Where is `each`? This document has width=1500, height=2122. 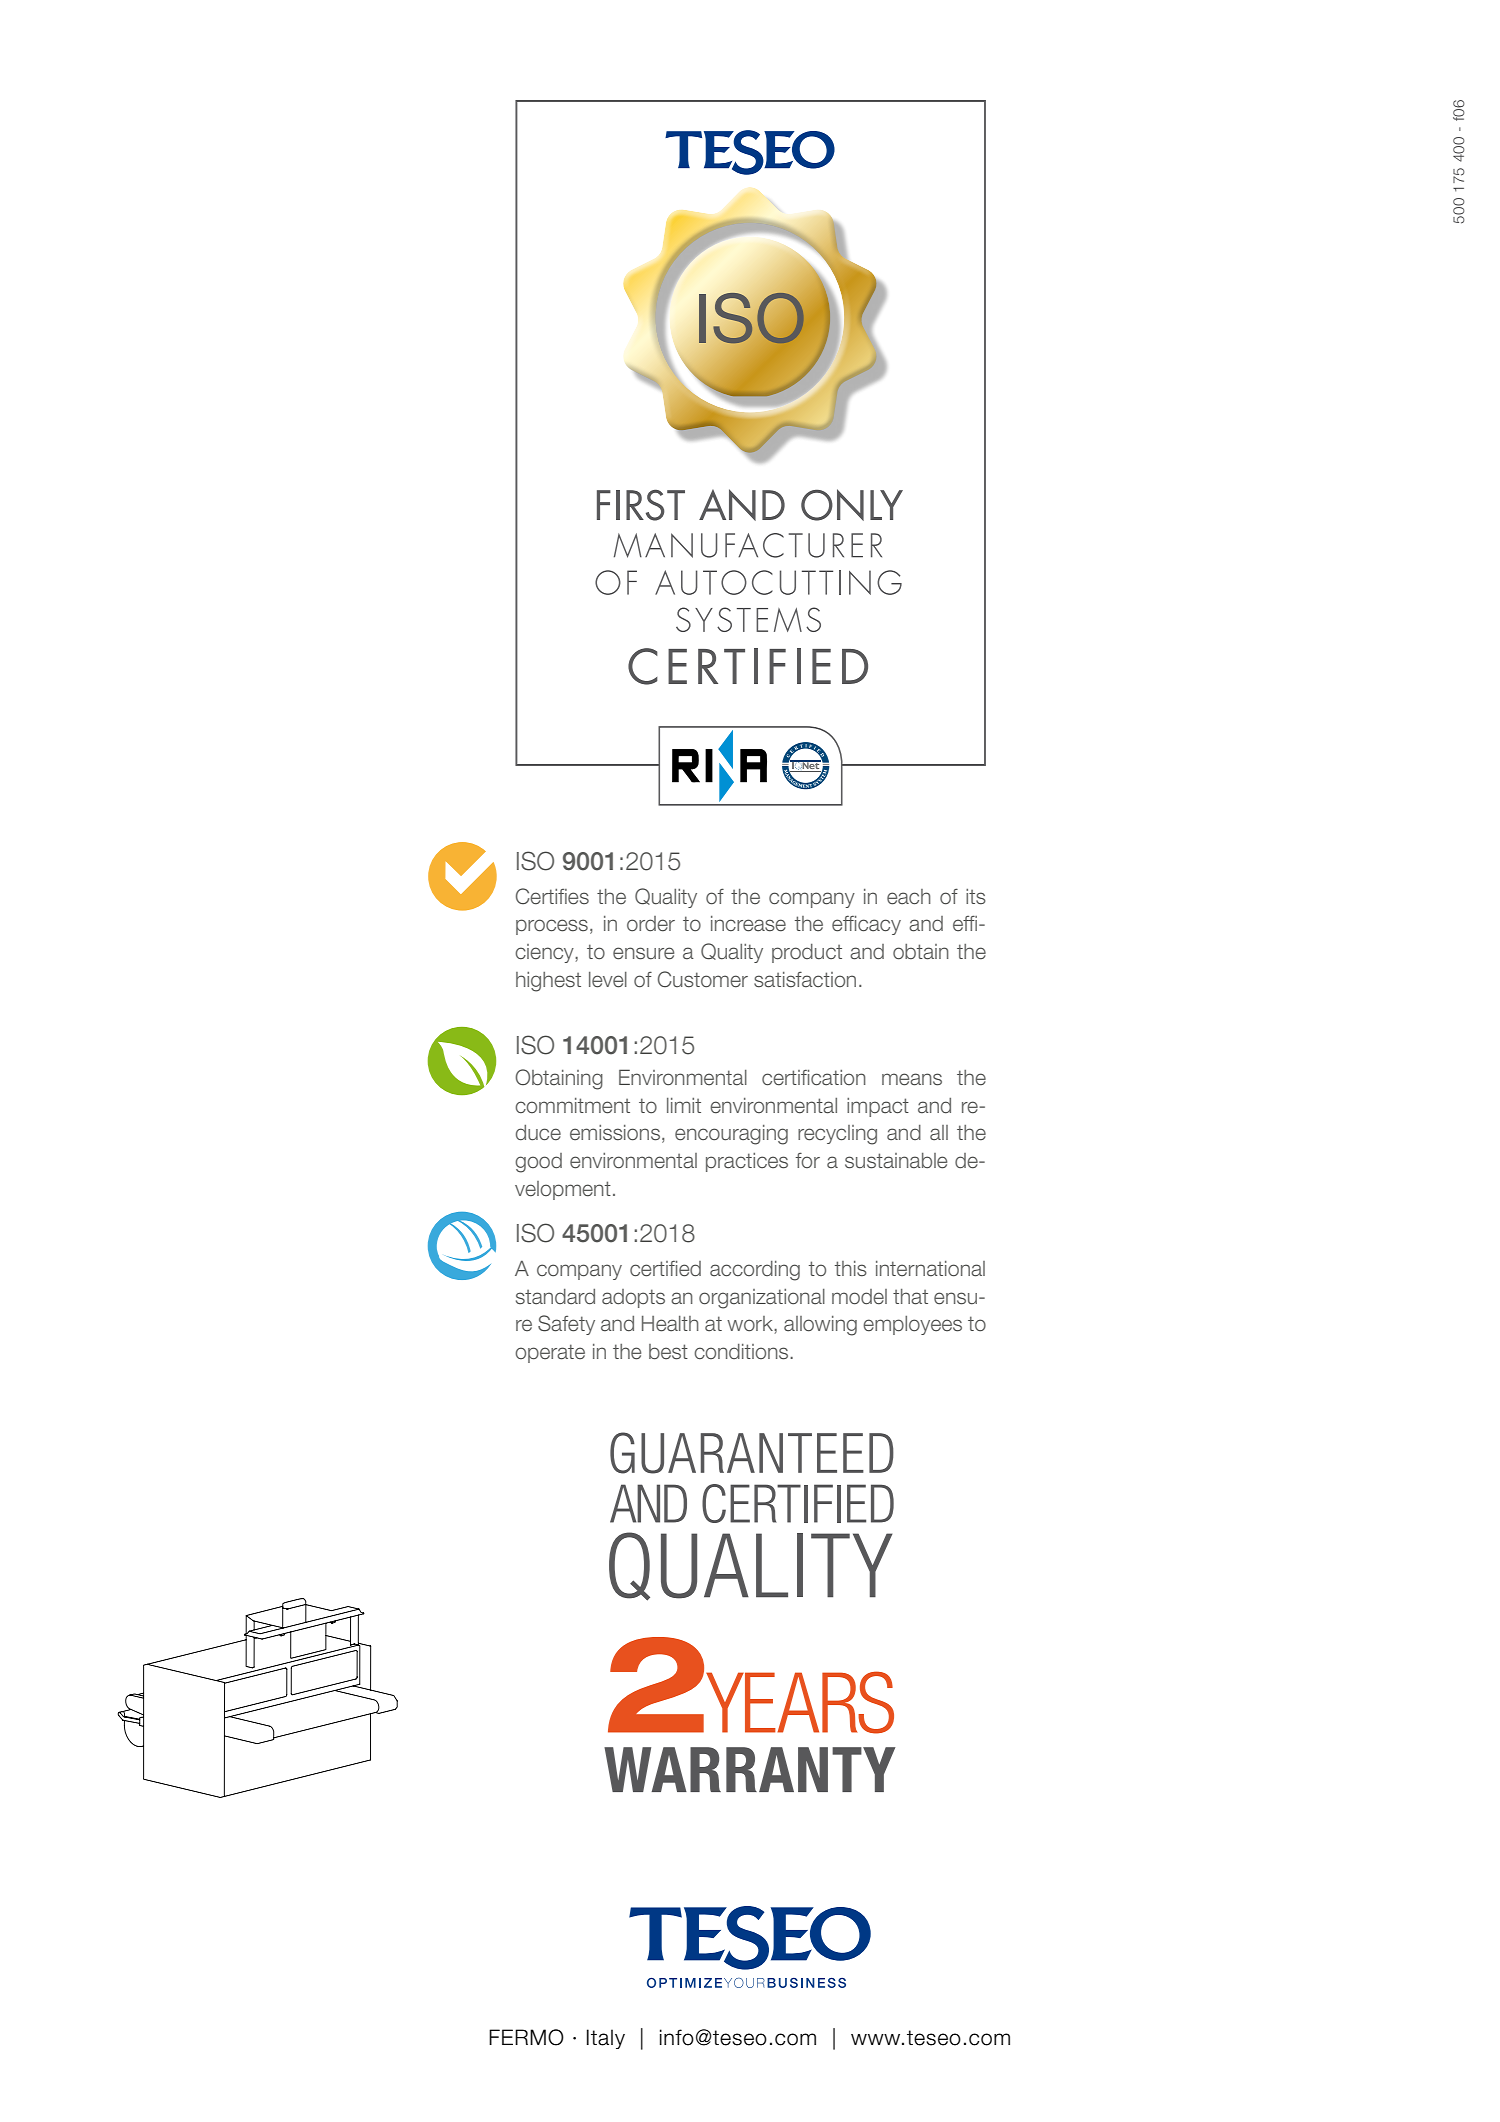
each is located at coordinates (909, 897).
